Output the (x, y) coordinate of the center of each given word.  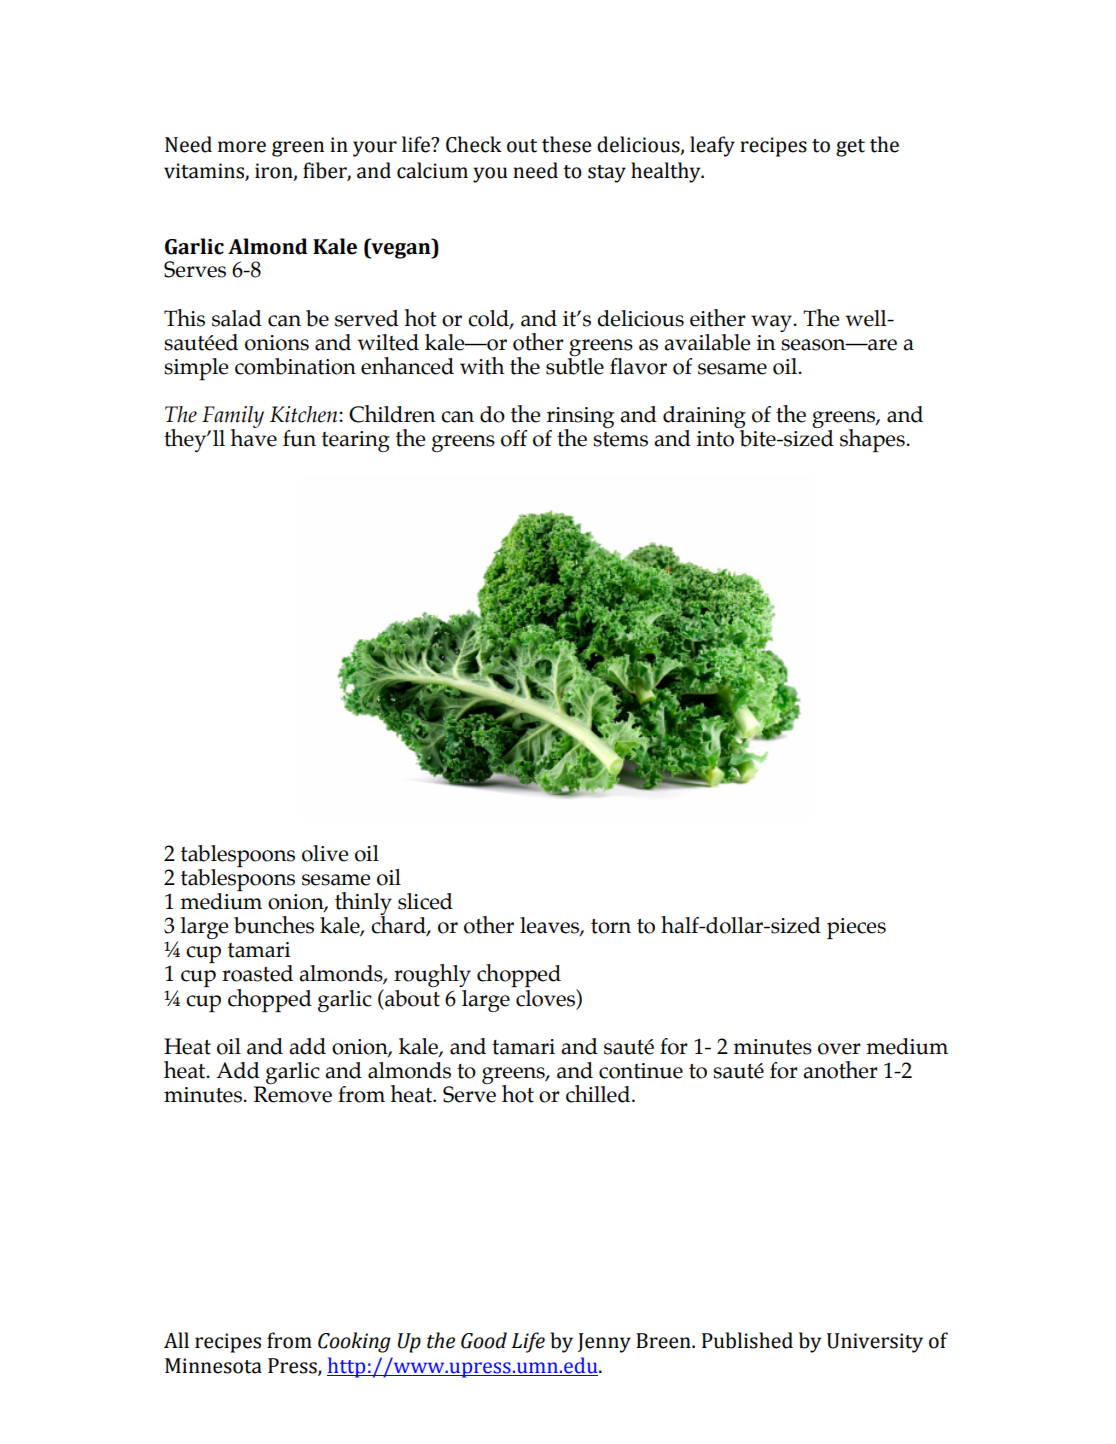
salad (237, 318)
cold (489, 319)
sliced (425, 901)
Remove (292, 1094)
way (773, 323)
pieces (856, 928)
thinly (363, 904)
